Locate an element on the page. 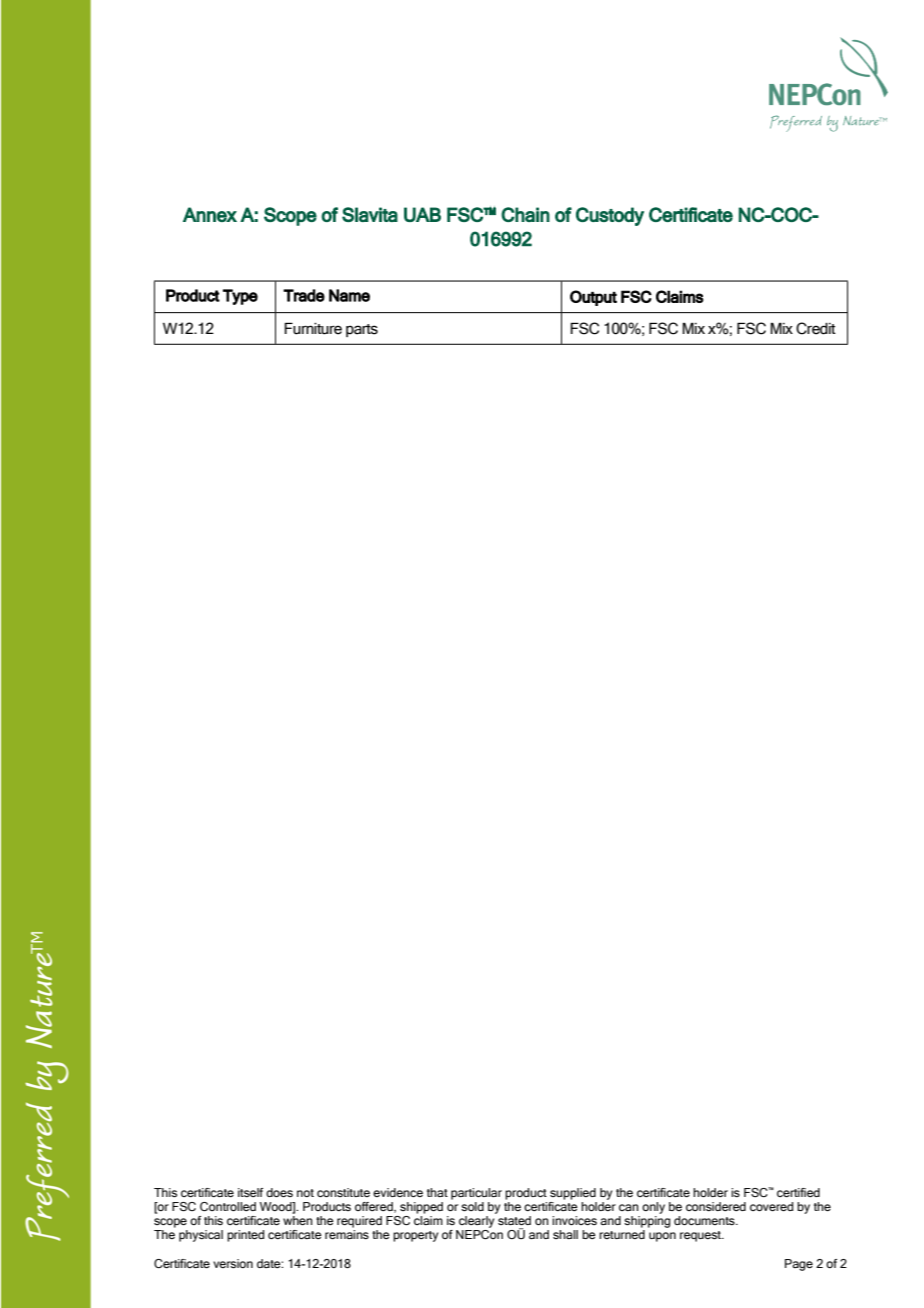 Image resolution: width=924 pixels, height=1308 pixels. Trade is located at coordinates (304, 295).
